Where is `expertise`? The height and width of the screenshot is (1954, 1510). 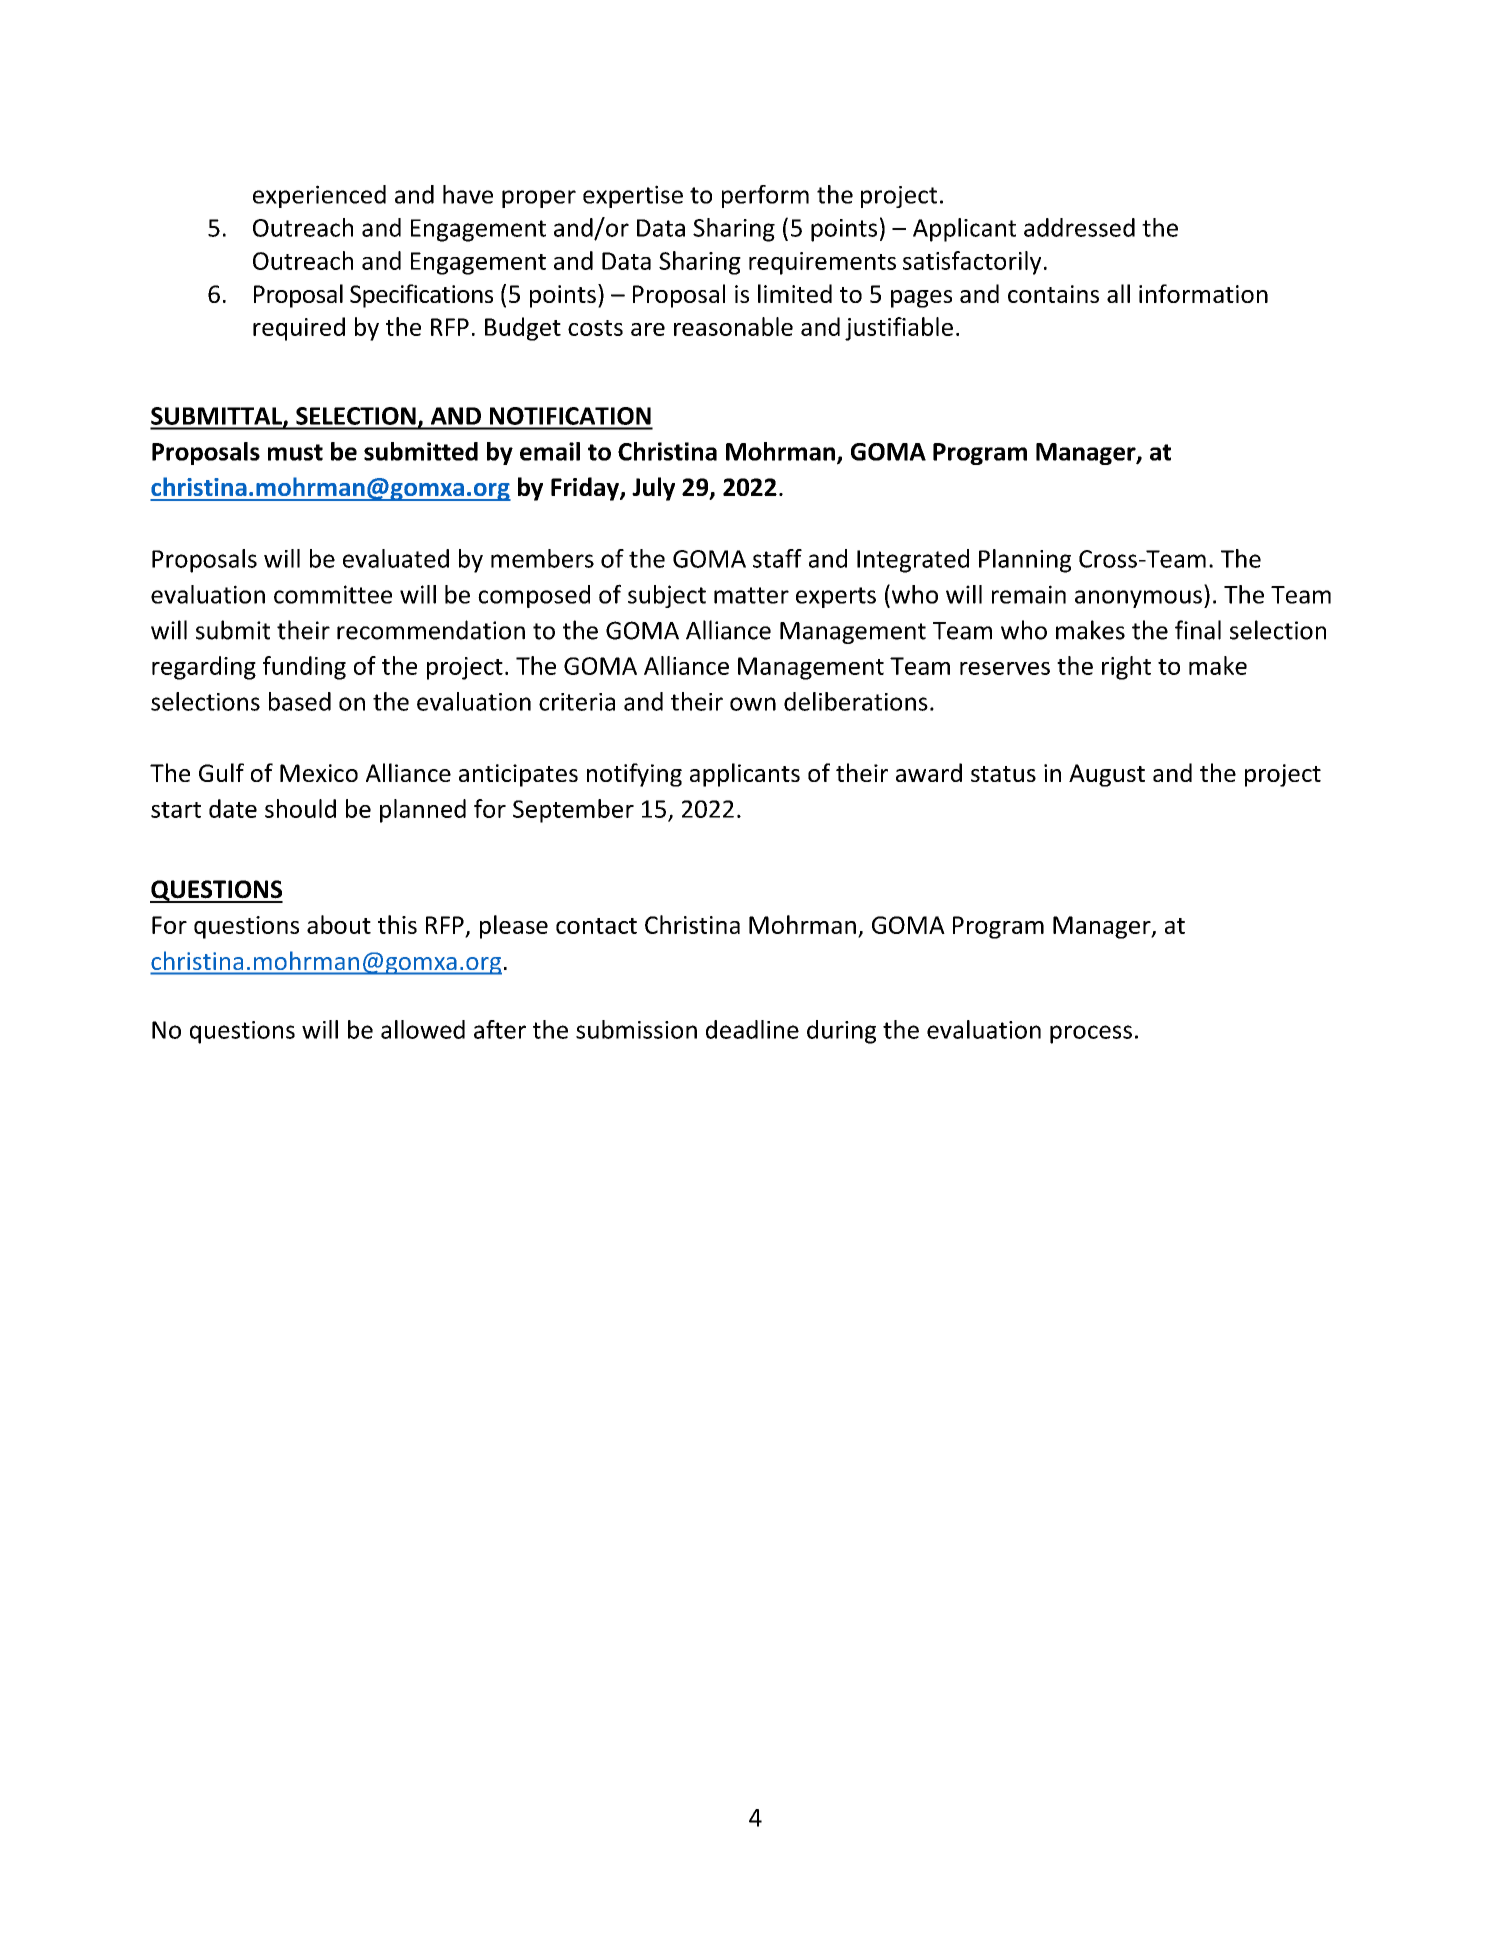
expertise is located at coordinates (633, 196).
